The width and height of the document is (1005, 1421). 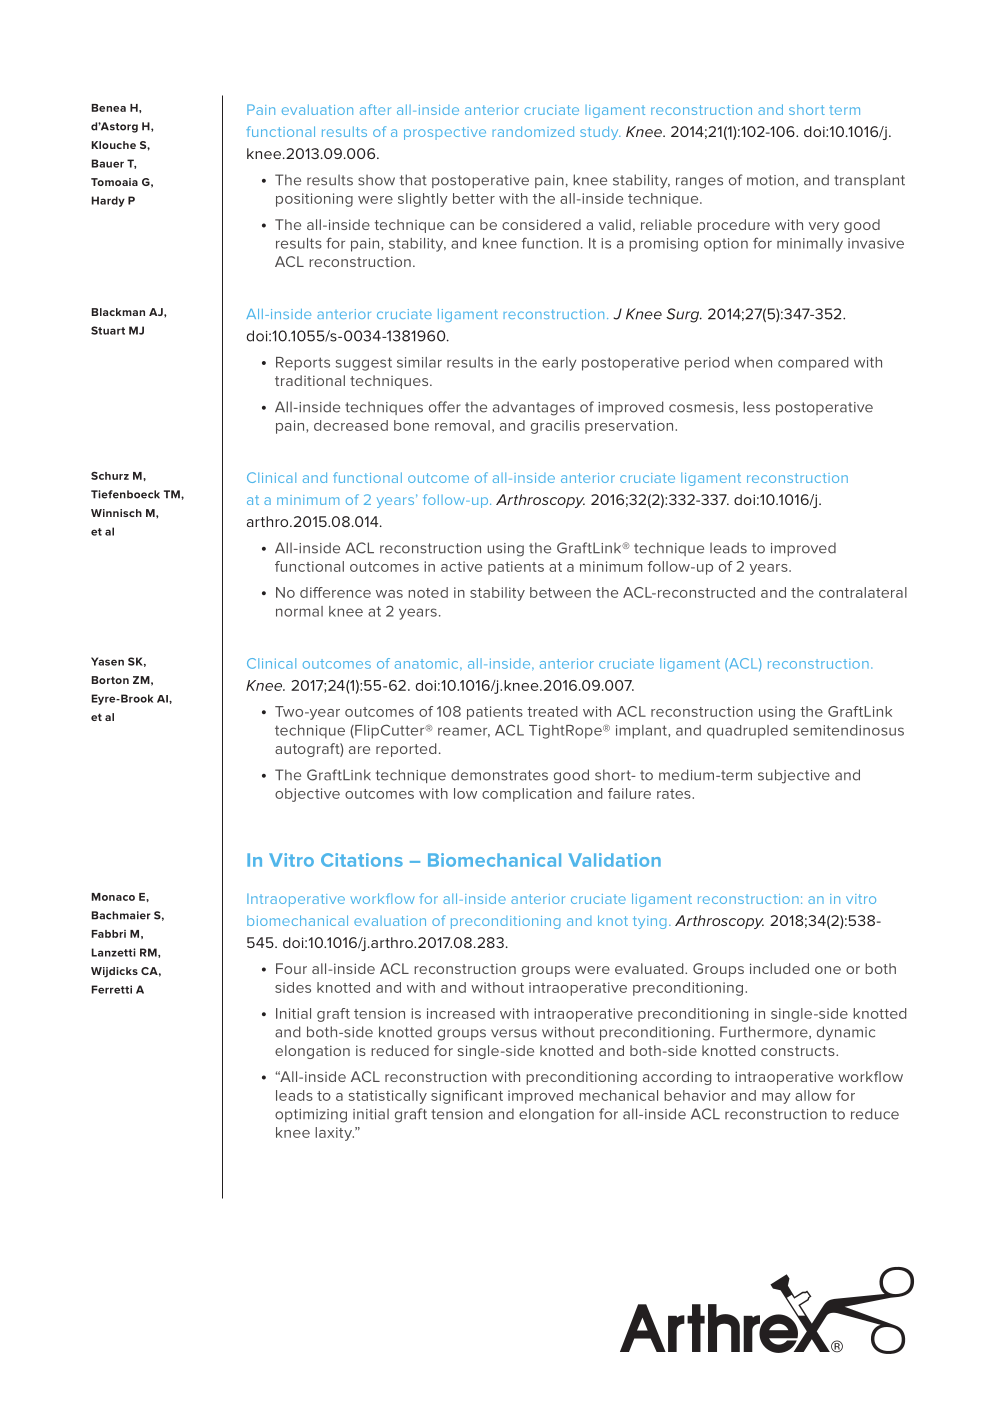 I want to click on may, so click(x=776, y=1098).
